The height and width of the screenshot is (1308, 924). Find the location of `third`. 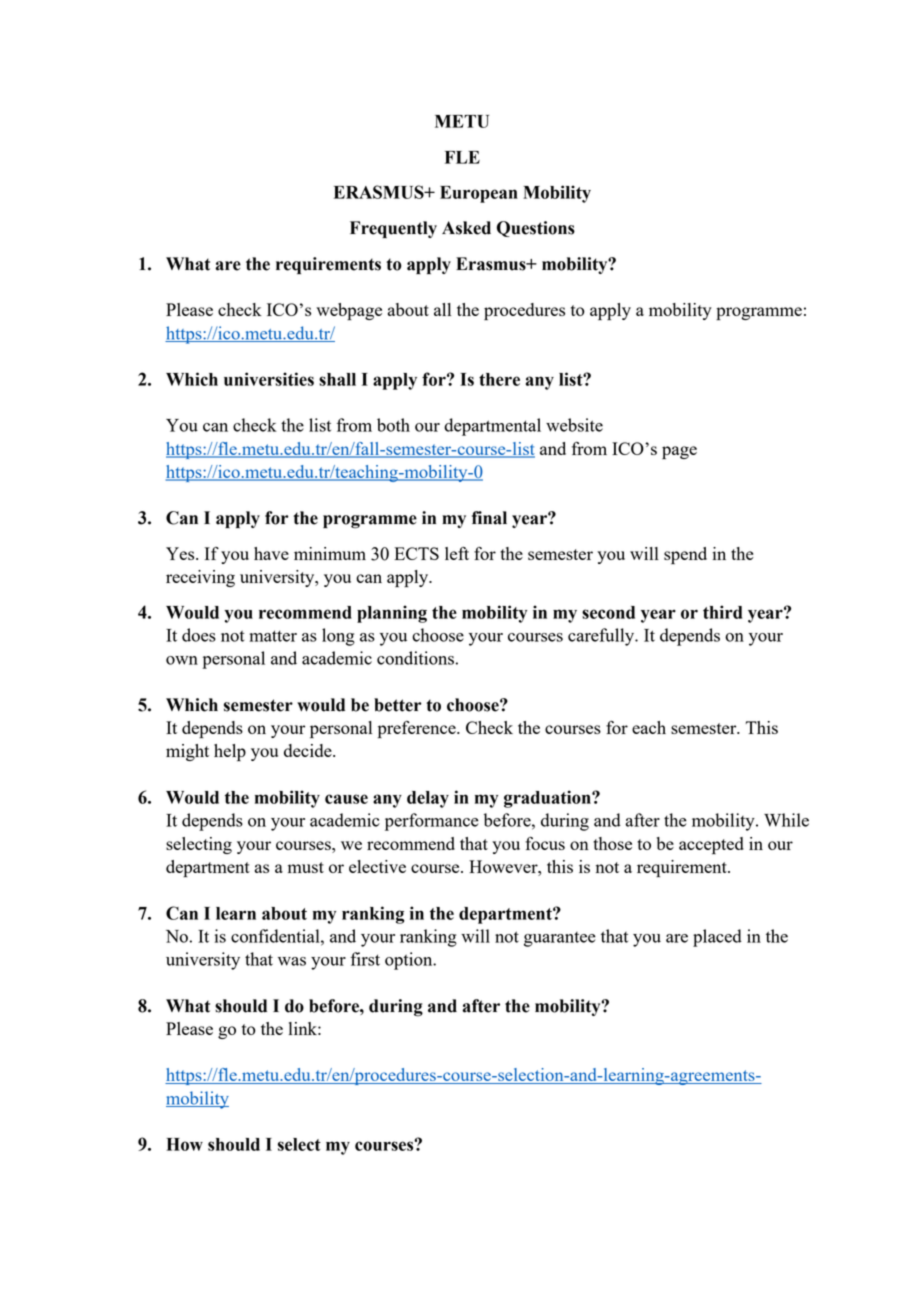

third is located at coordinates (722, 612).
